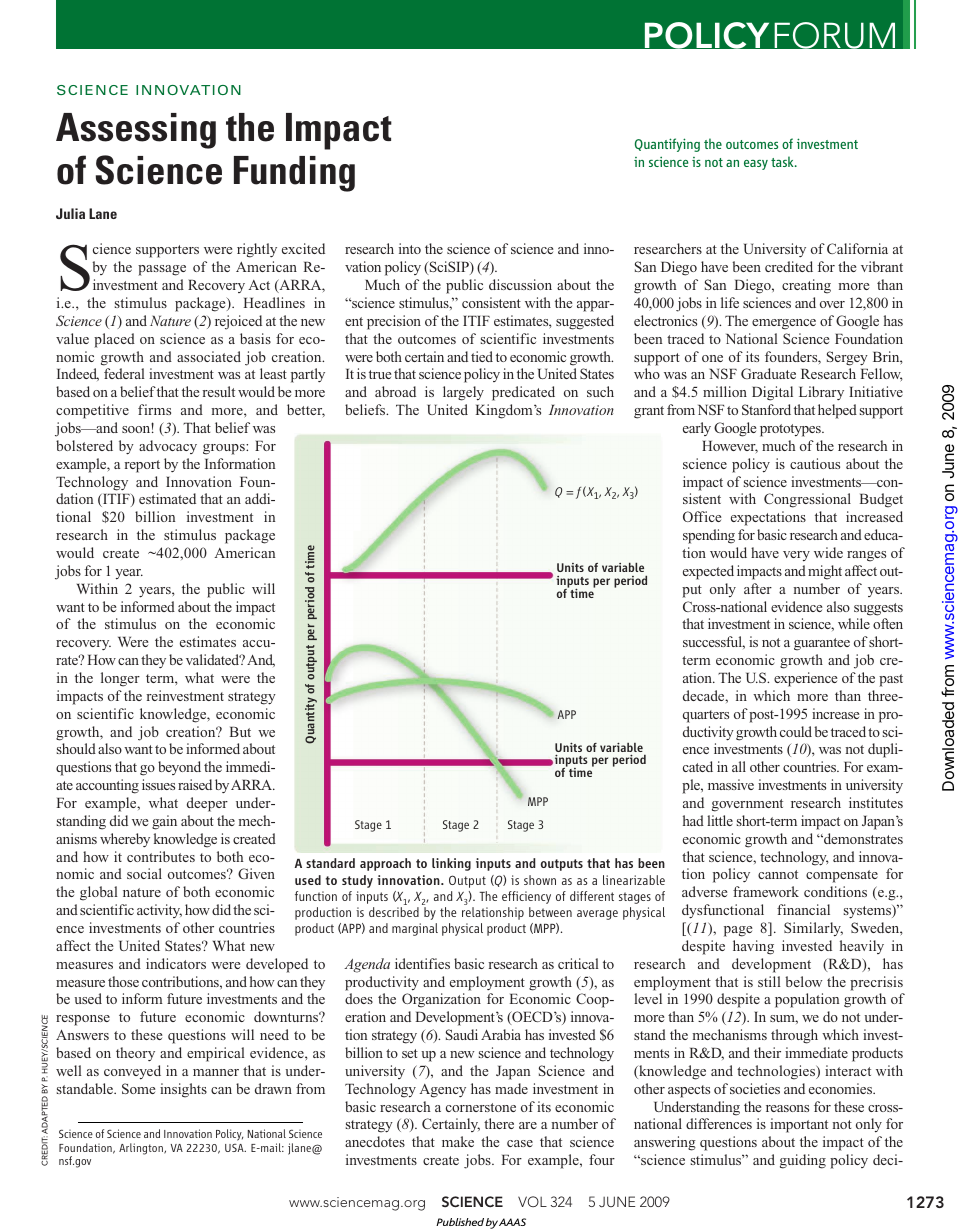  I want to click on guiding, so click(803, 1161).
